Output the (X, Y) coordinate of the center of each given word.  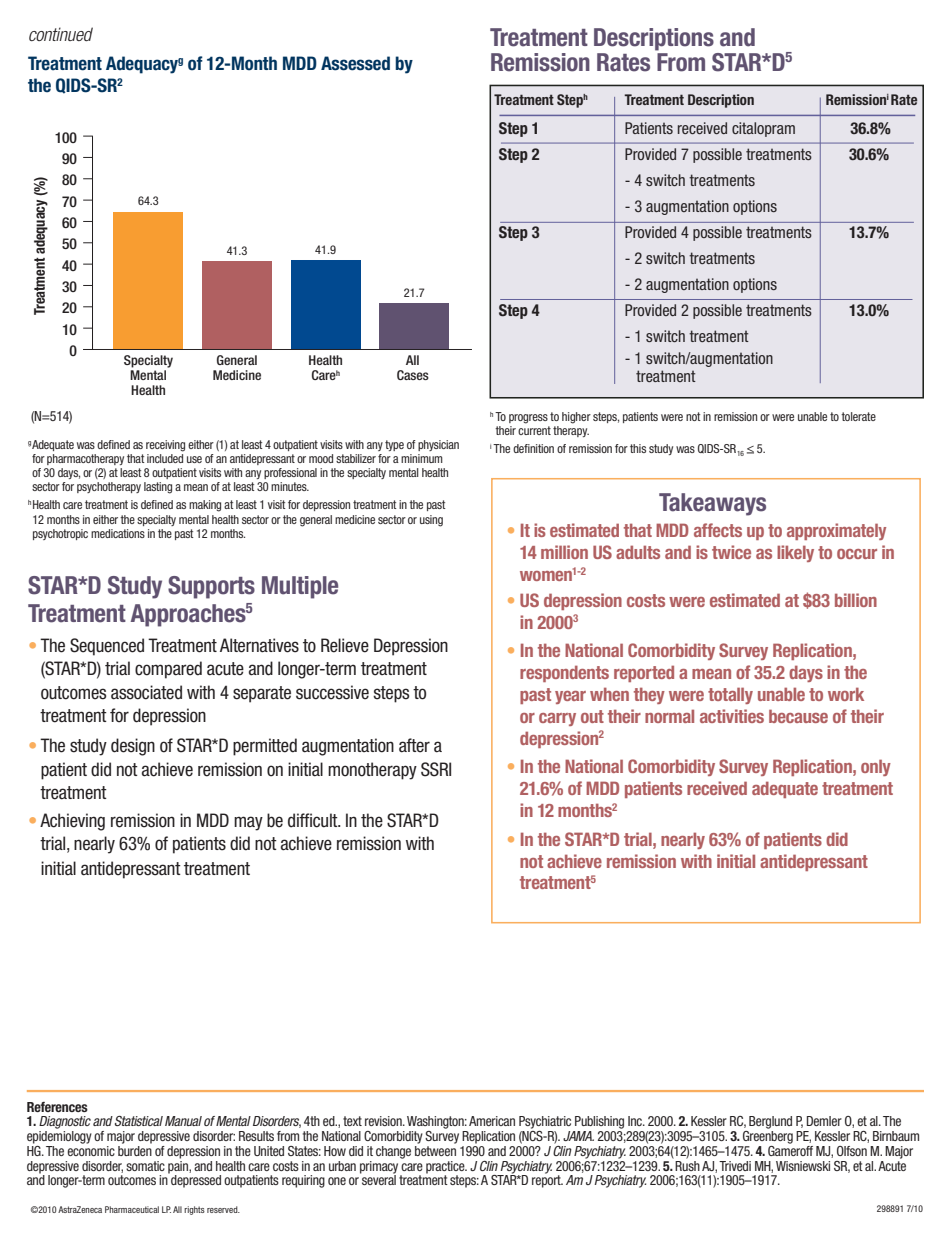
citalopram (763, 129)
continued (61, 34)
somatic (145, 1166)
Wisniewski (803, 1166)
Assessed (355, 63)
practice (446, 1168)
